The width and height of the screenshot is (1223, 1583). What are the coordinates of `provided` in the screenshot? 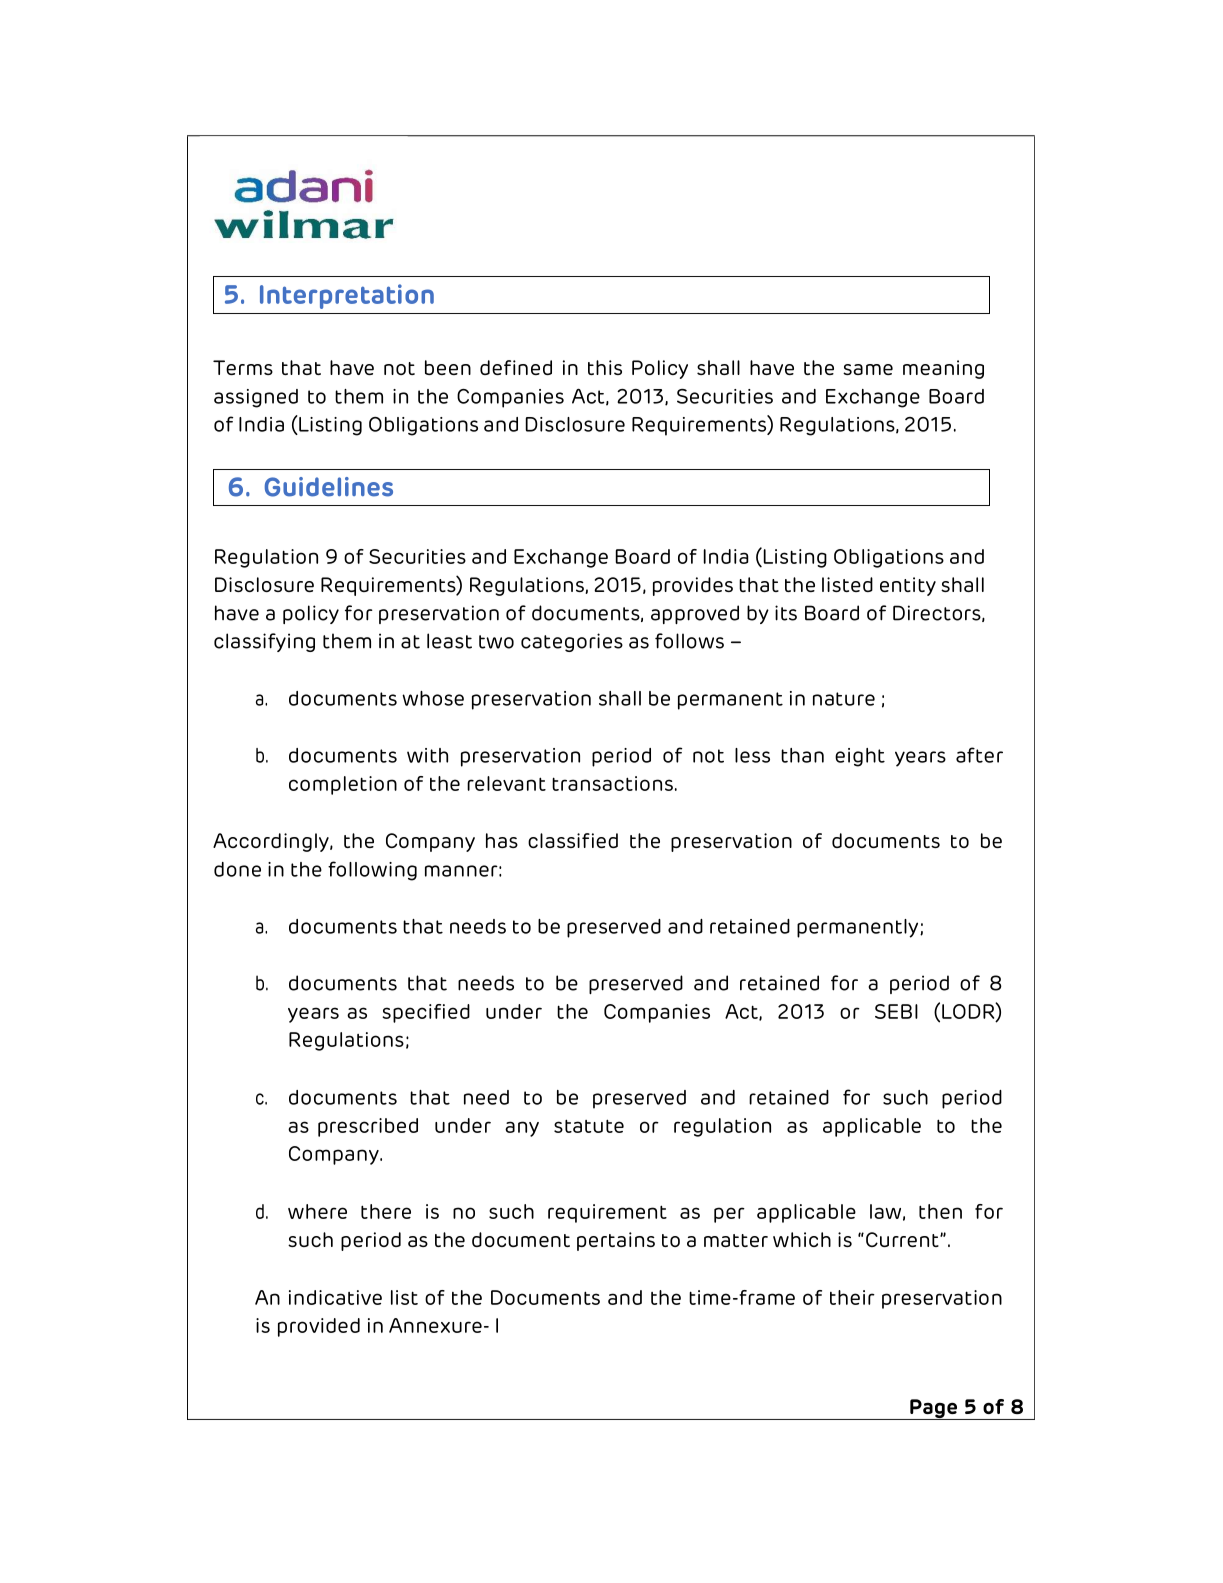 It's located at (319, 1327).
